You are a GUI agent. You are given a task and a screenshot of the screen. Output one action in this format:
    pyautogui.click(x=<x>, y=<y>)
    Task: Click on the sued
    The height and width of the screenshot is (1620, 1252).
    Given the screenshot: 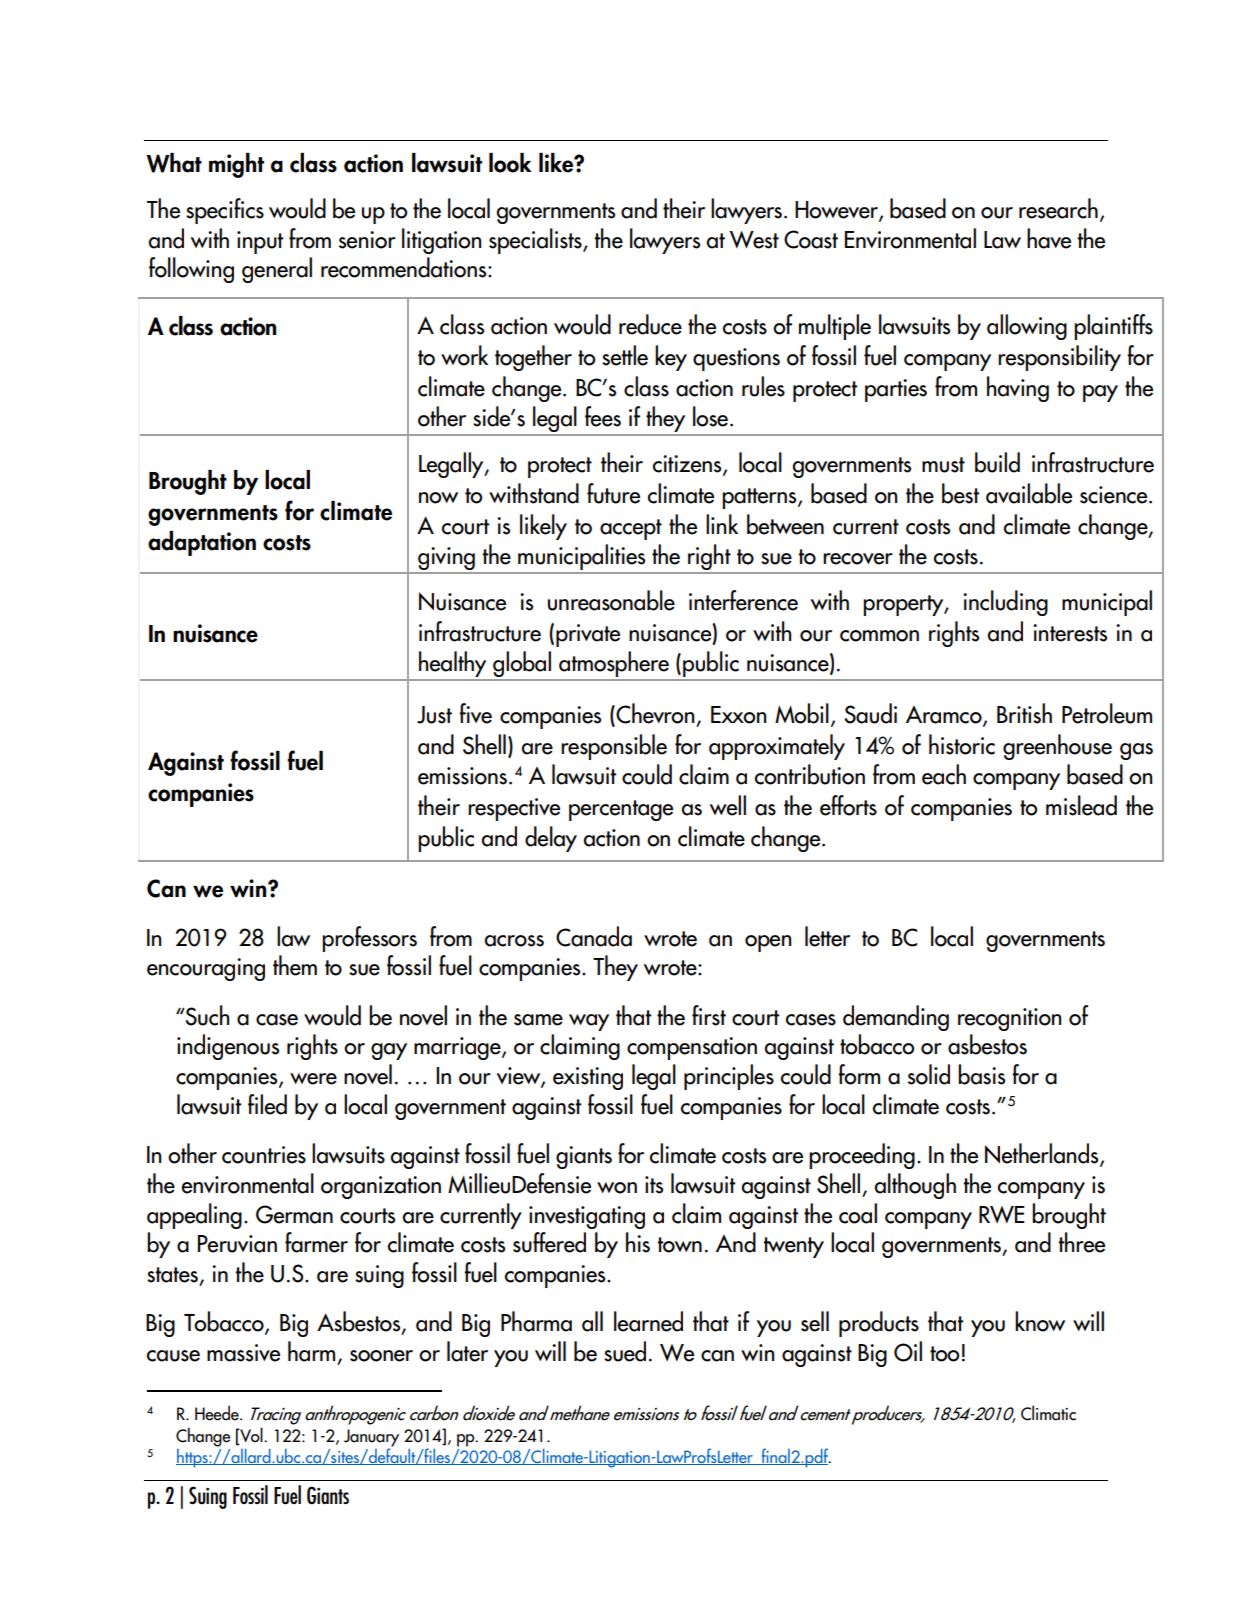 What is the action you would take?
    pyautogui.click(x=625, y=1351)
